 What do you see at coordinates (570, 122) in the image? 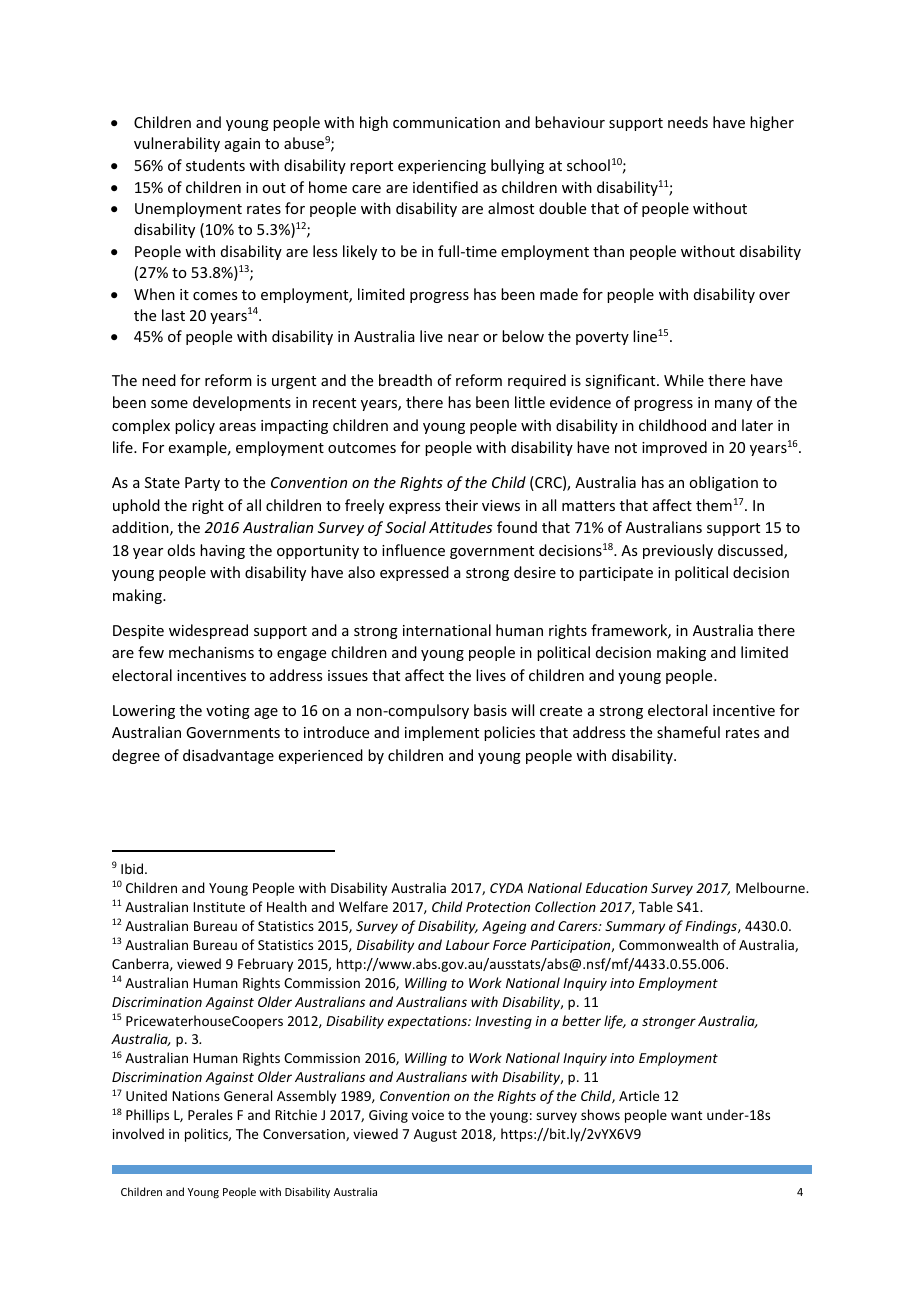
I see `behaviour` at bounding box center [570, 122].
